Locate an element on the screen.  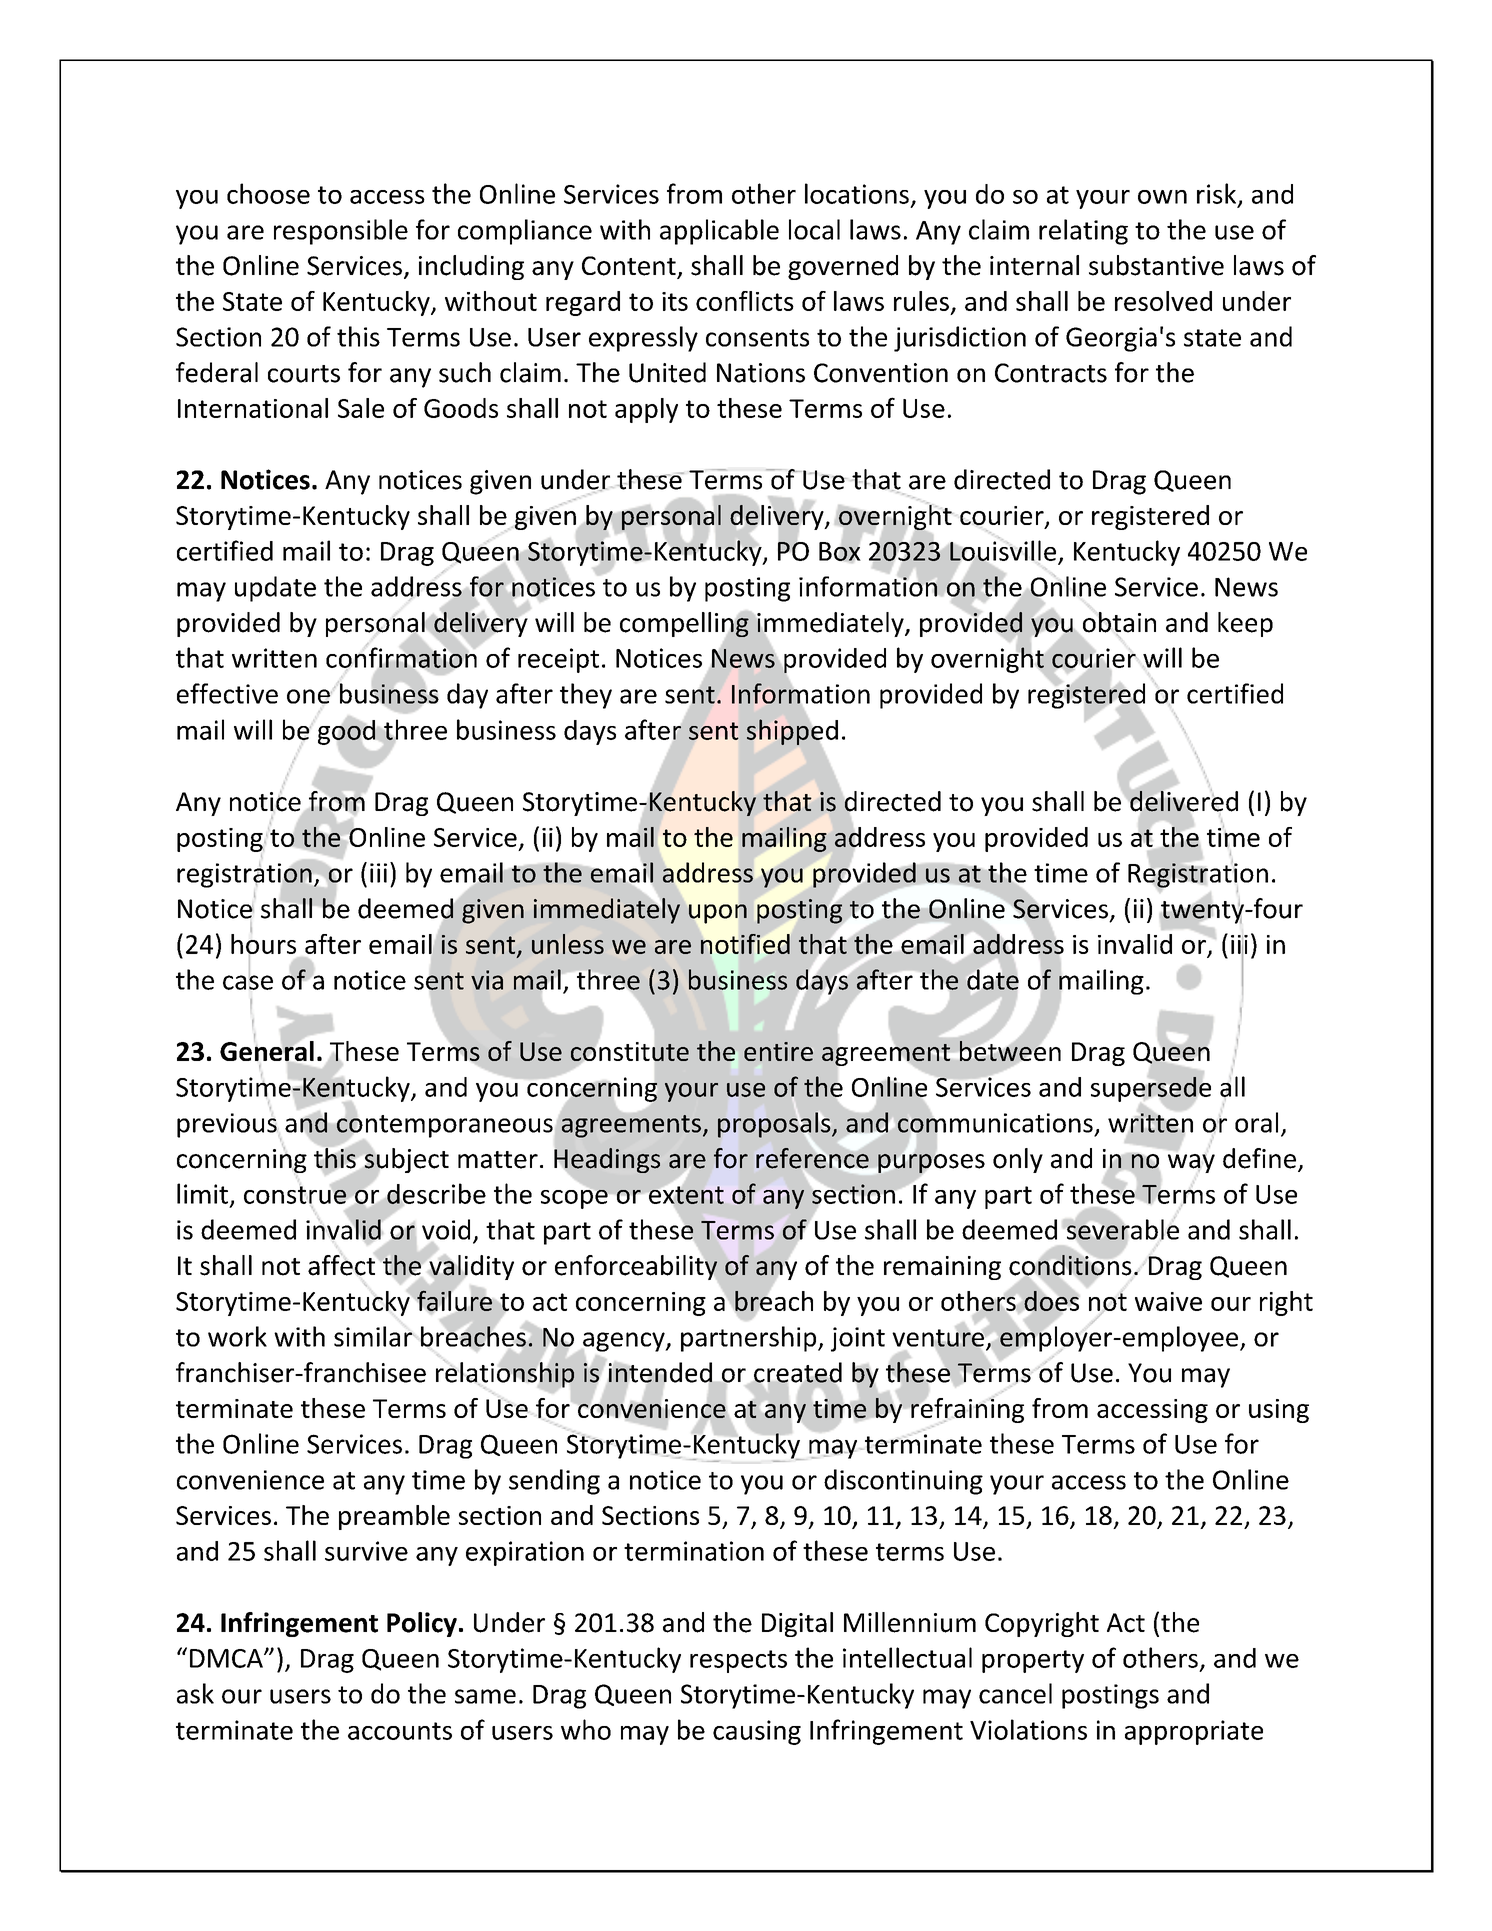
Box is located at coordinates (840, 551).
